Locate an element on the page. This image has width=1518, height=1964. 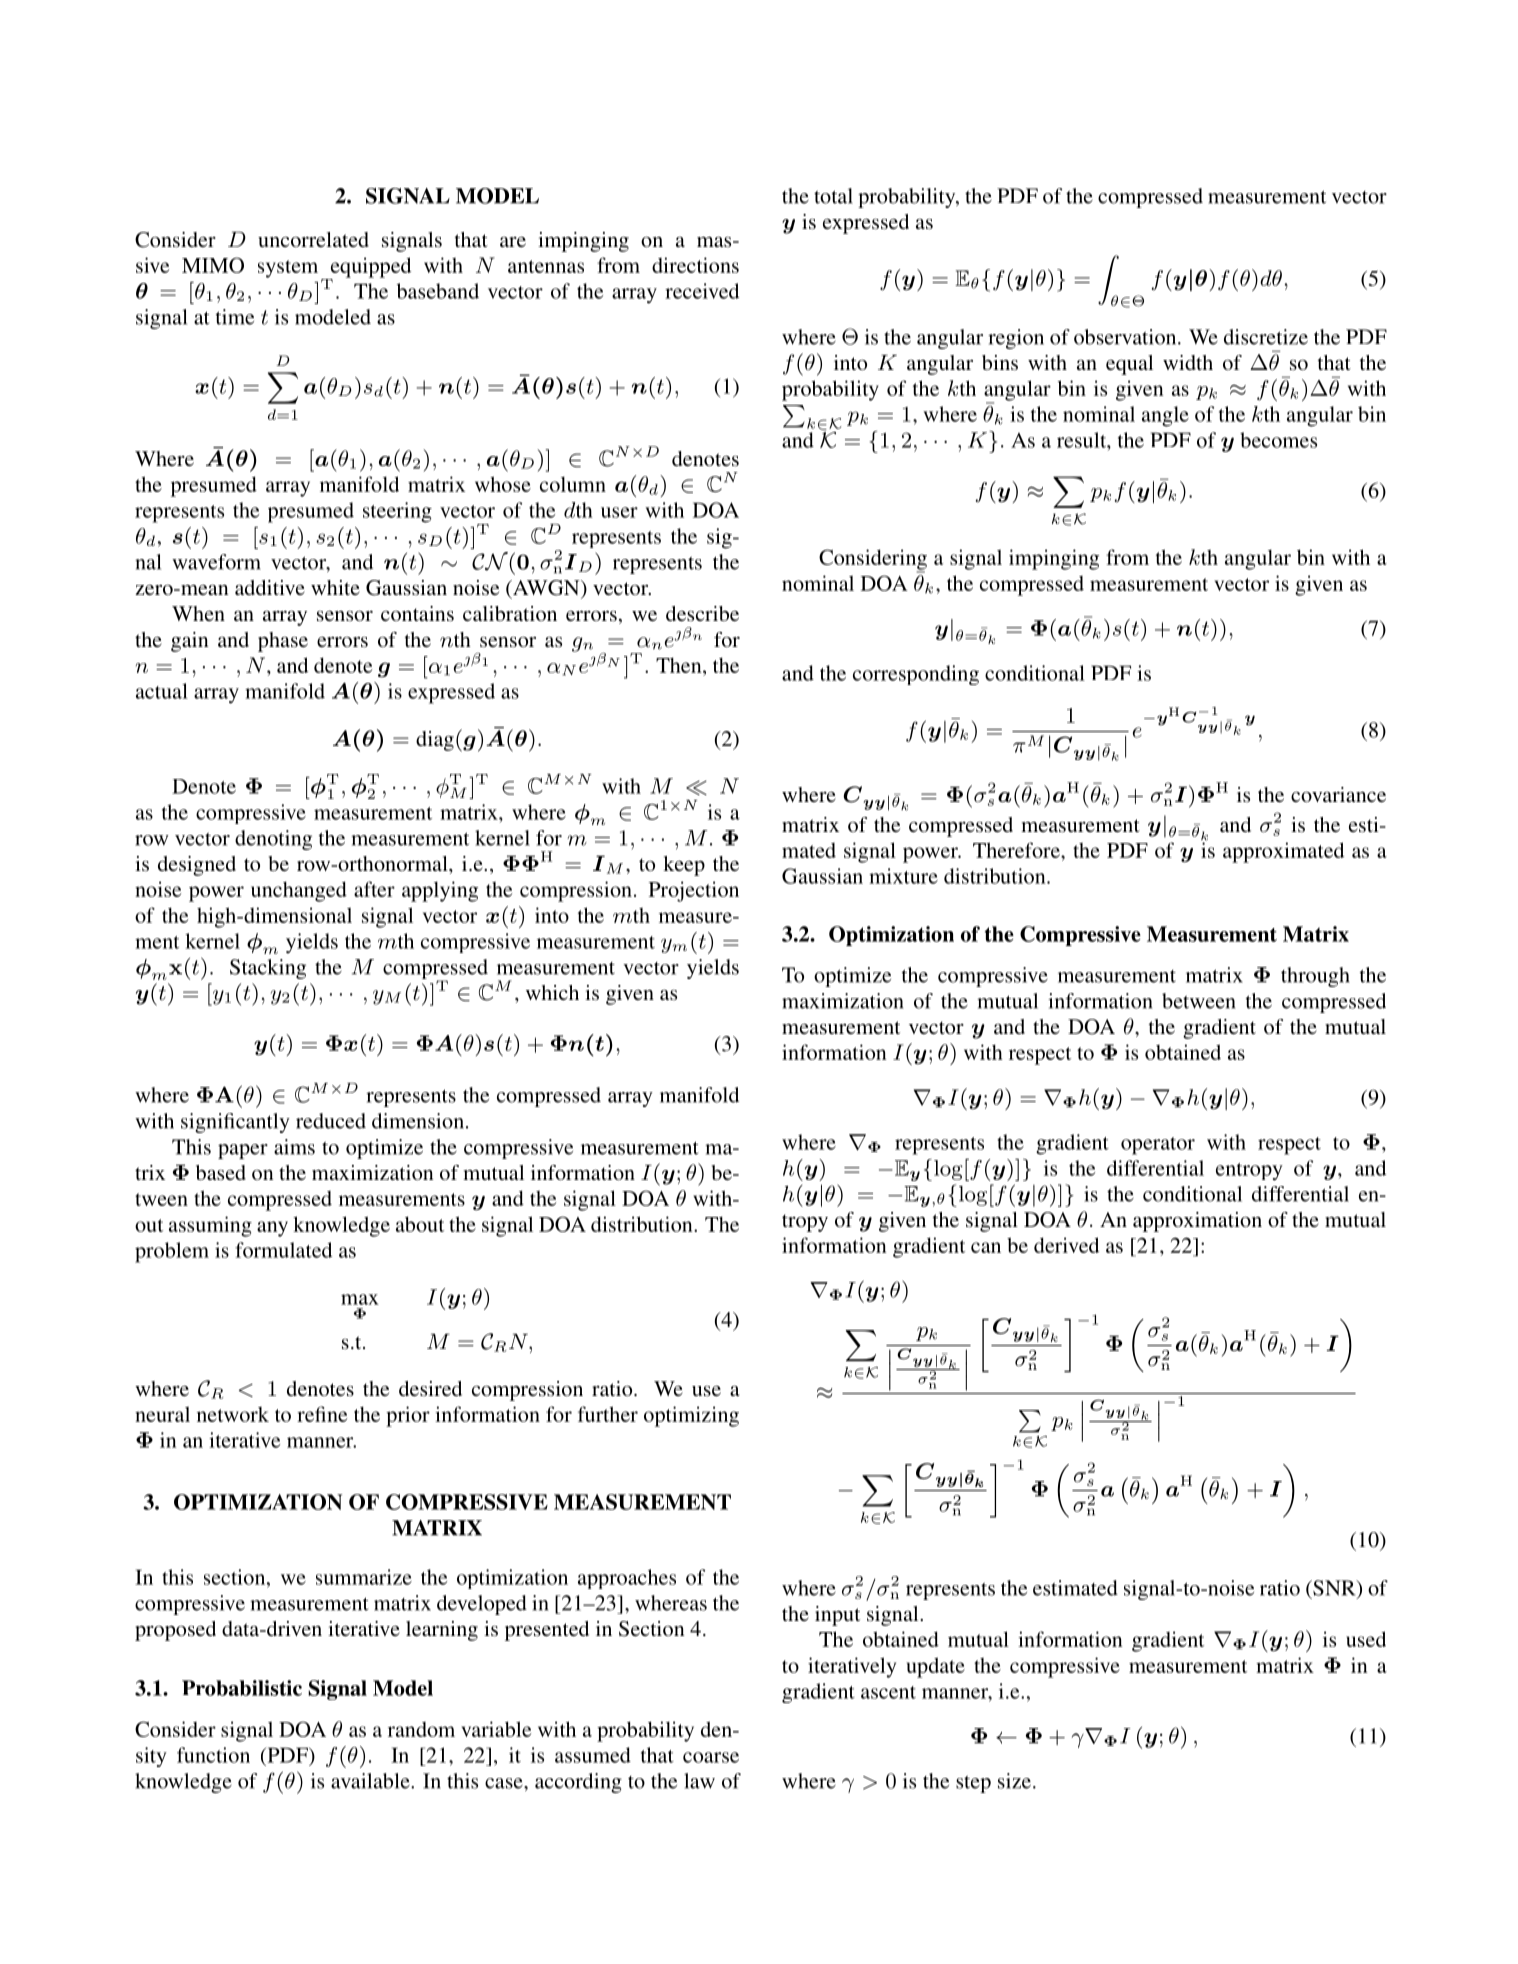
optimizing is located at coordinates (691, 1416).
